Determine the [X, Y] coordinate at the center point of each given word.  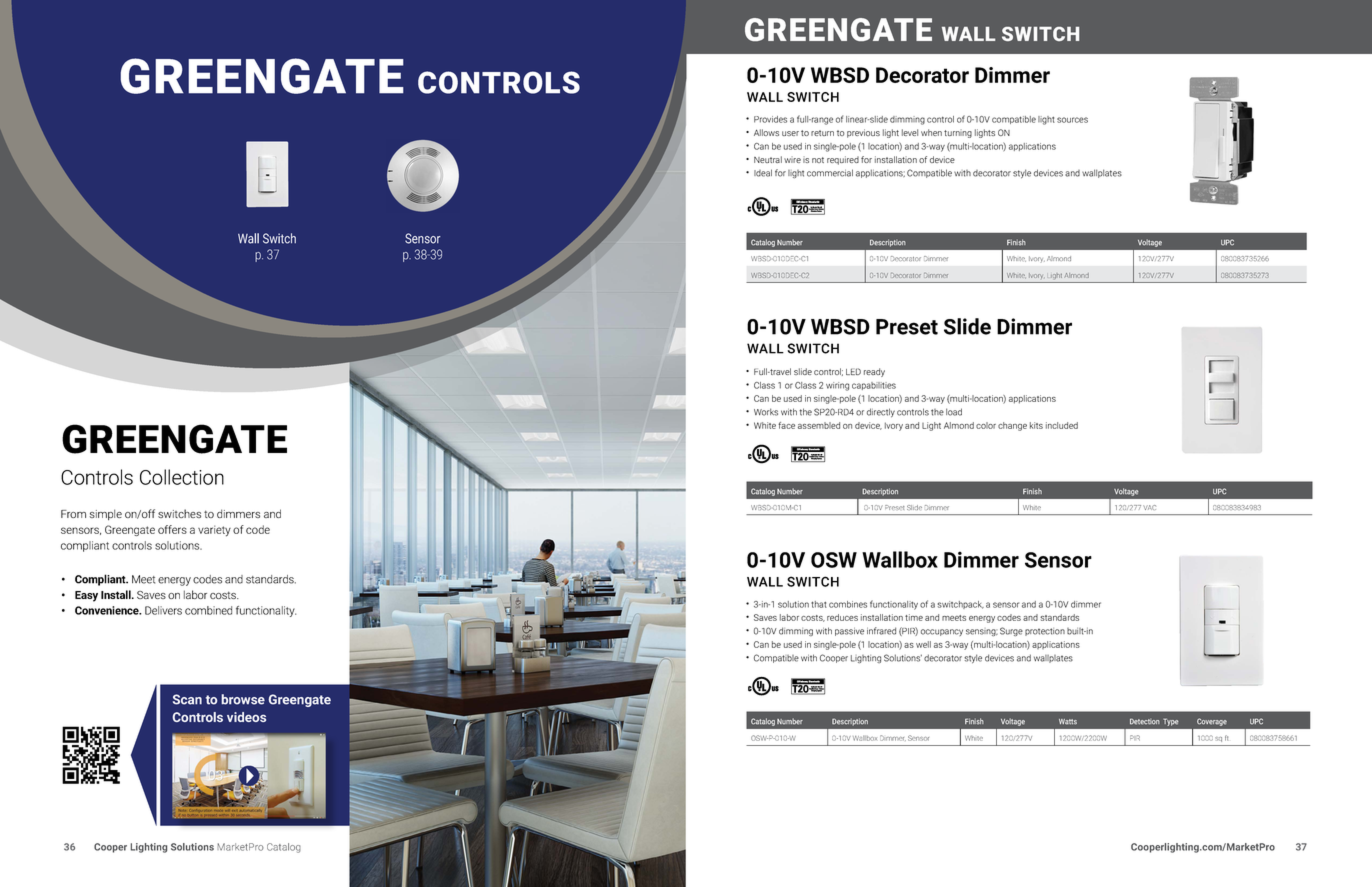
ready [874, 372]
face [786, 425]
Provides [770, 119]
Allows [766, 132]
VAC [1149, 507]
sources [1072, 120]
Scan [187, 699]
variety [214, 531]
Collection [182, 477]
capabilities [874, 386]
